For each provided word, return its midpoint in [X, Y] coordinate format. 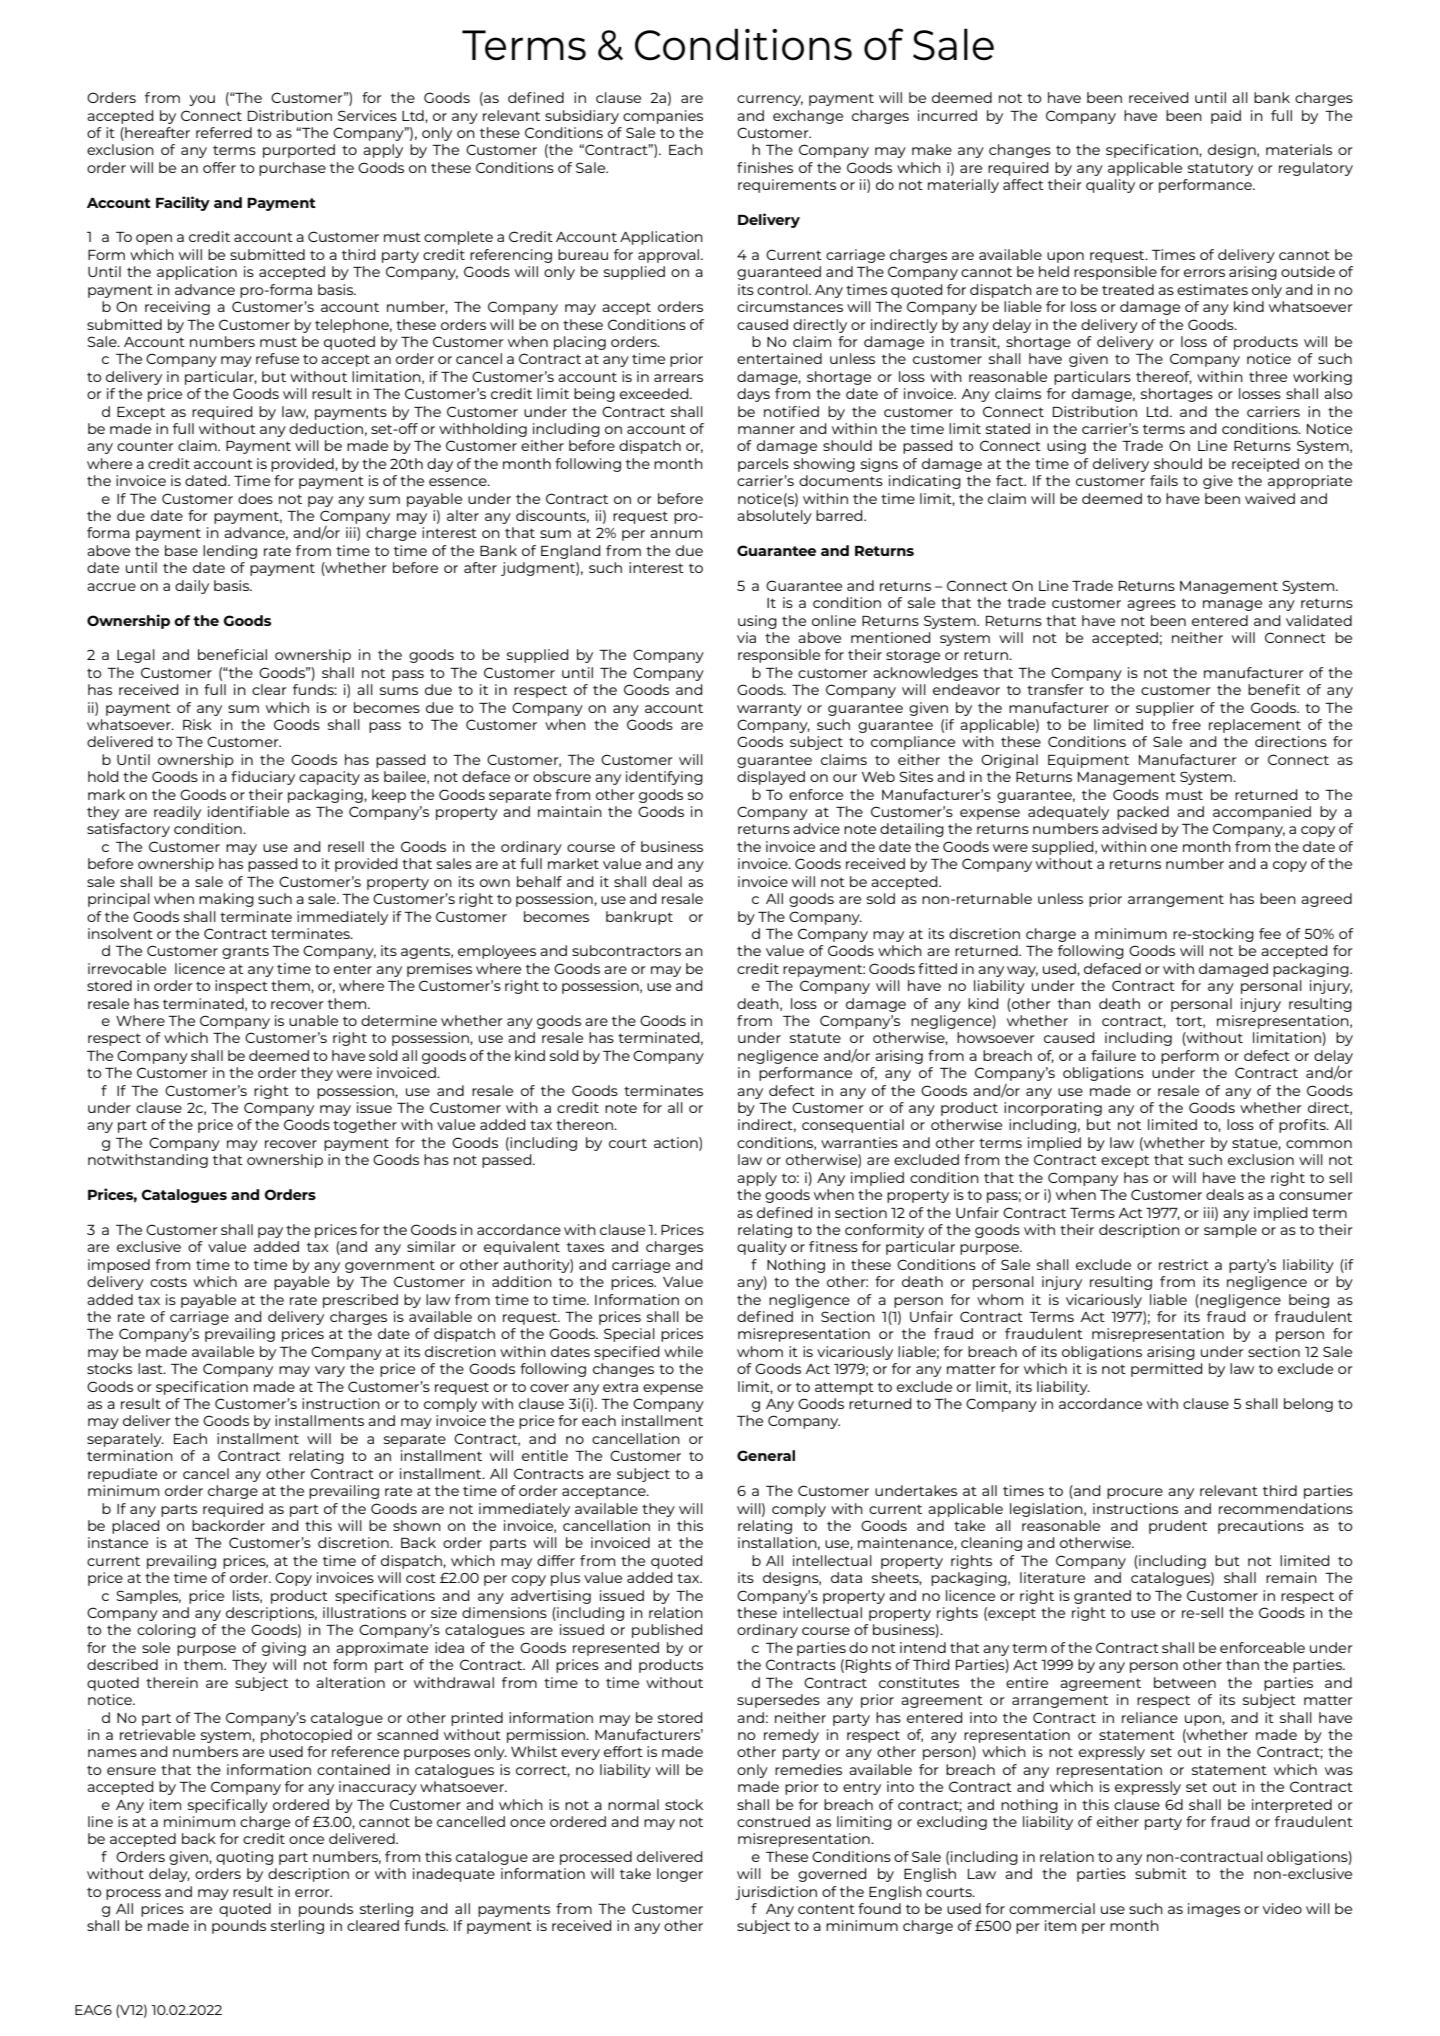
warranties [859, 1142]
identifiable [248, 811]
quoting [244, 1858]
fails [1164, 480]
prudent [1178, 1527]
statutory [1220, 169]
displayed [771, 778]
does [255, 498]
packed [1143, 813]
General [766, 1455]
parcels [763, 465]
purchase [292, 169]
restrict [1184, 1264]
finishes [765, 167]
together [365, 1126]
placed [136, 1527]
